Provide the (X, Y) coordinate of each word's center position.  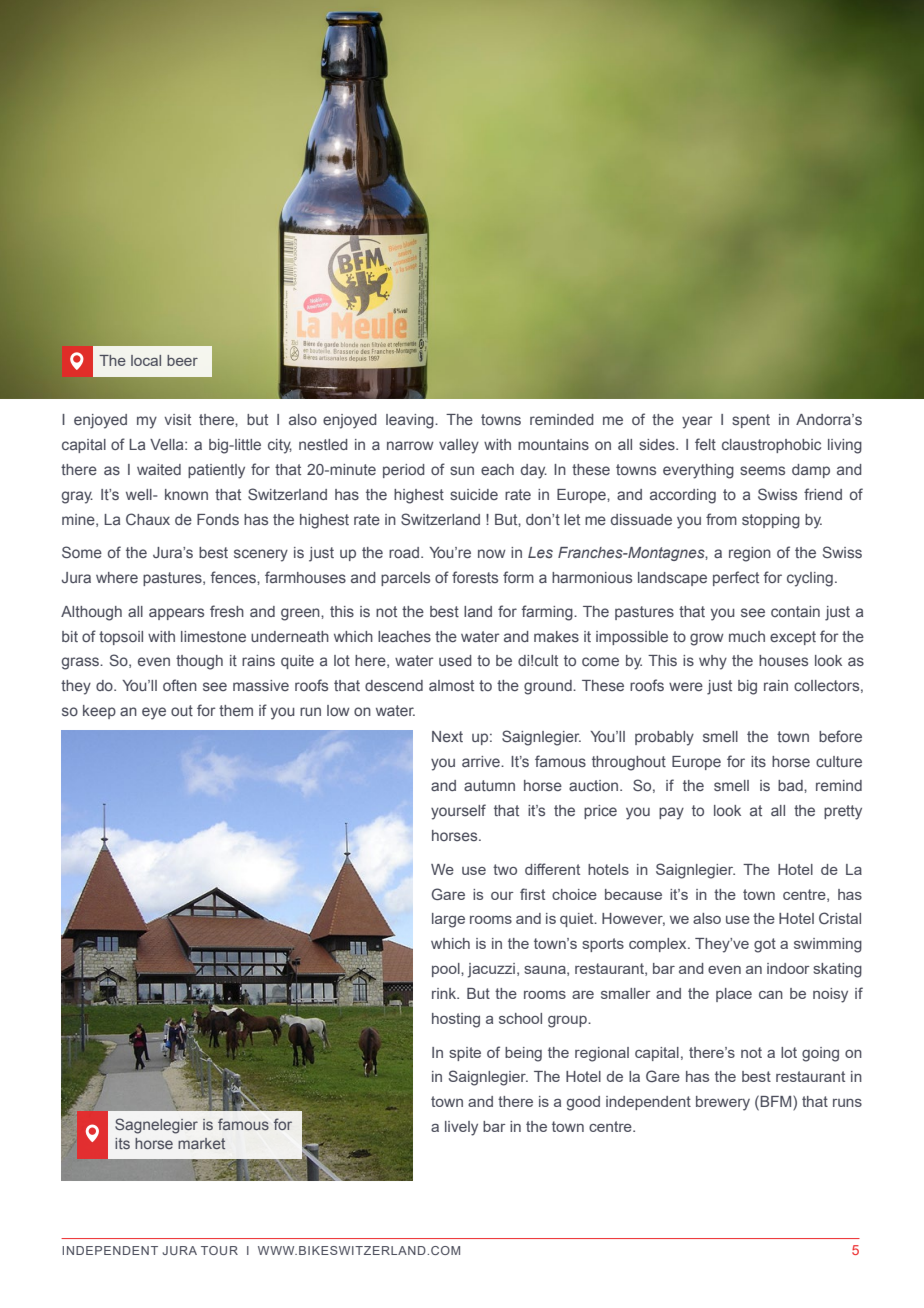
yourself (458, 812)
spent (751, 421)
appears (176, 614)
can (771, 995)
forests (475, 577)
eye (154, 713)
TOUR (219, 1250)
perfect (736, 578)
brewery (723, 1103)
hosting (456, 1020)
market (201, 1143)
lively (461, 1128)
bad (791, 785)
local (146, 360)
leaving (411, 421)
